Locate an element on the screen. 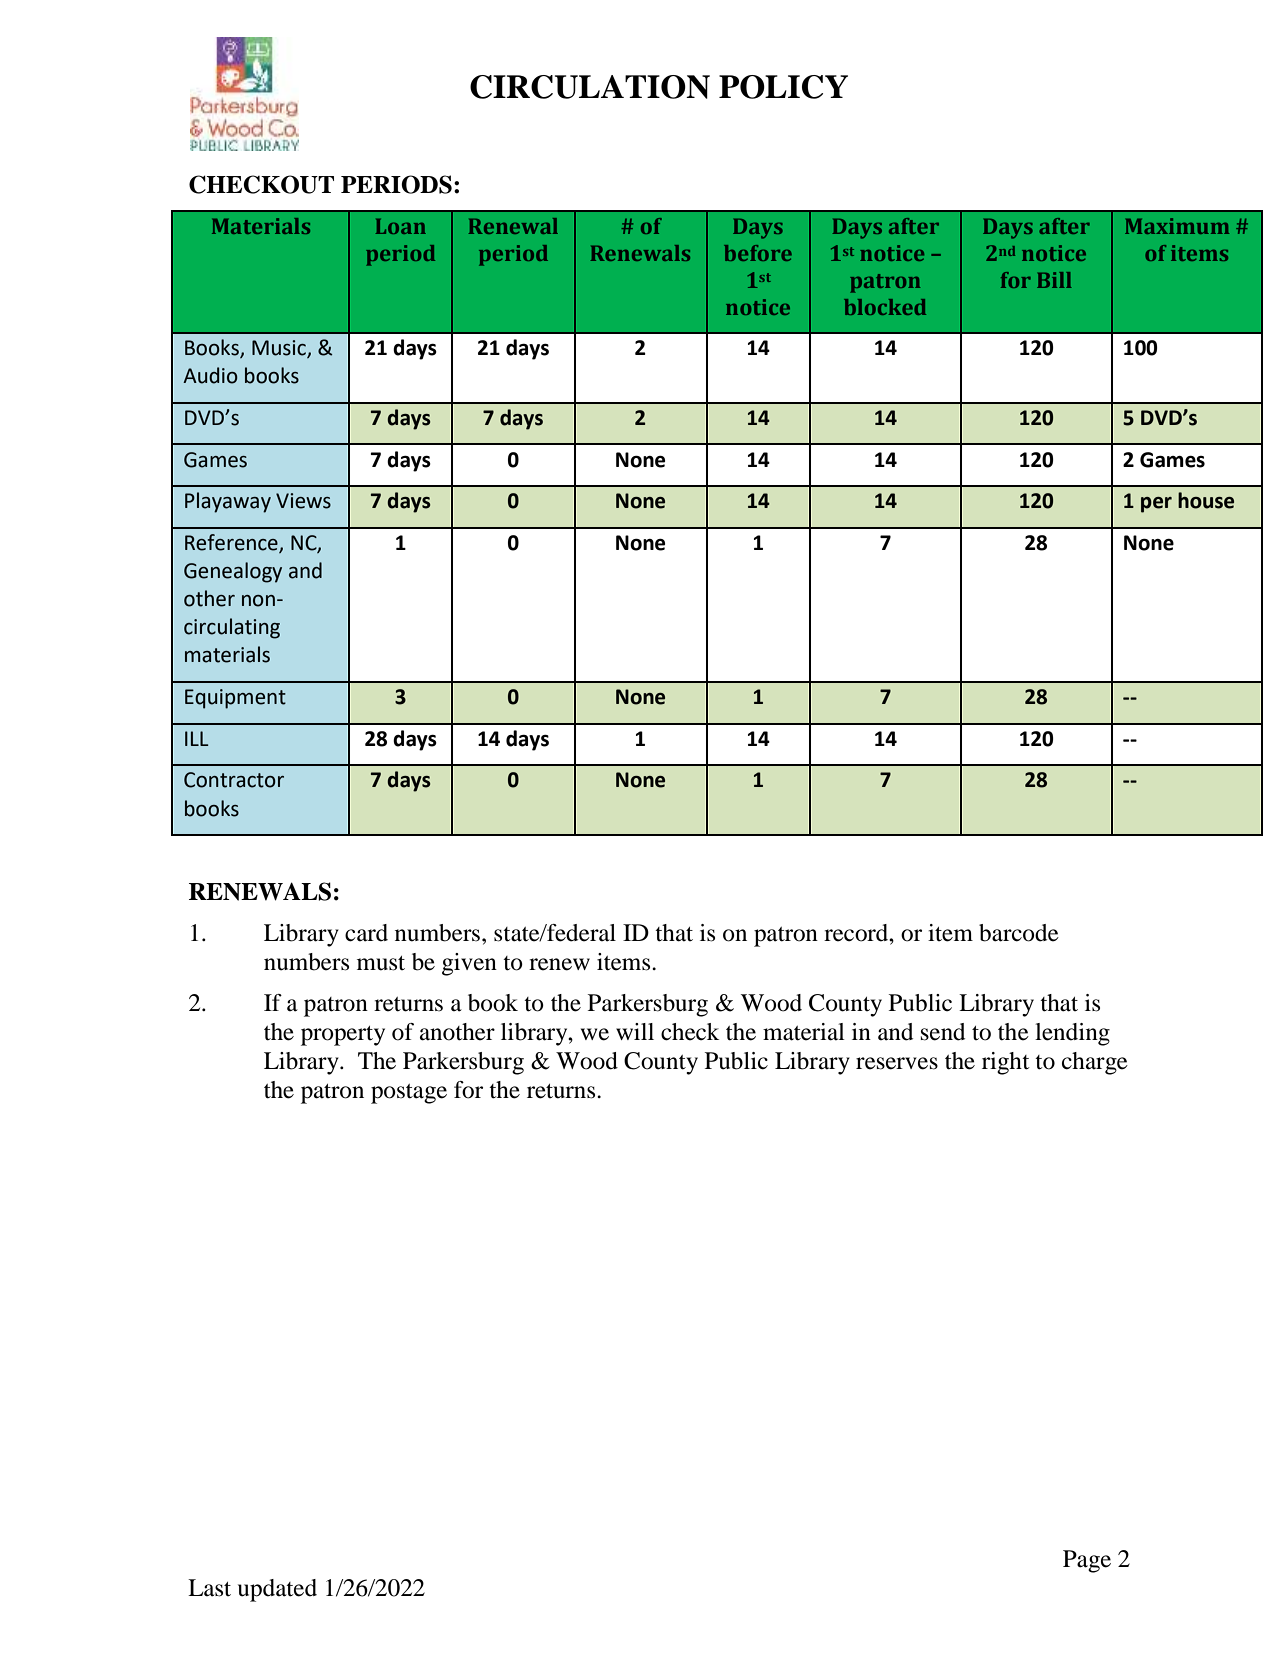 This screenshot has height=1657, width=1281. Maximum is located at coordinates (1177, 226).
